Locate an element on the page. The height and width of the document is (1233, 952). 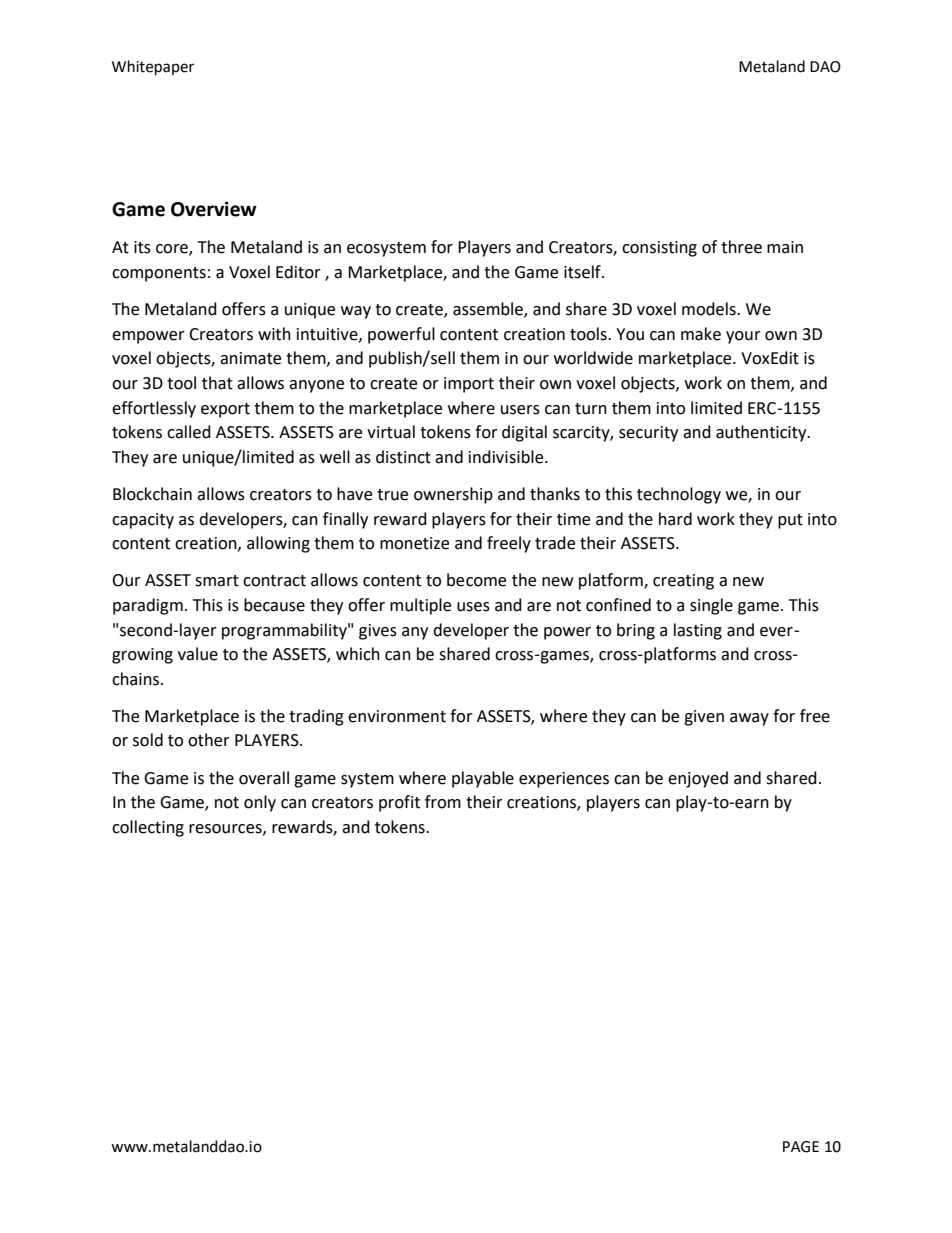
resources is located at coordinates (226, 829).
